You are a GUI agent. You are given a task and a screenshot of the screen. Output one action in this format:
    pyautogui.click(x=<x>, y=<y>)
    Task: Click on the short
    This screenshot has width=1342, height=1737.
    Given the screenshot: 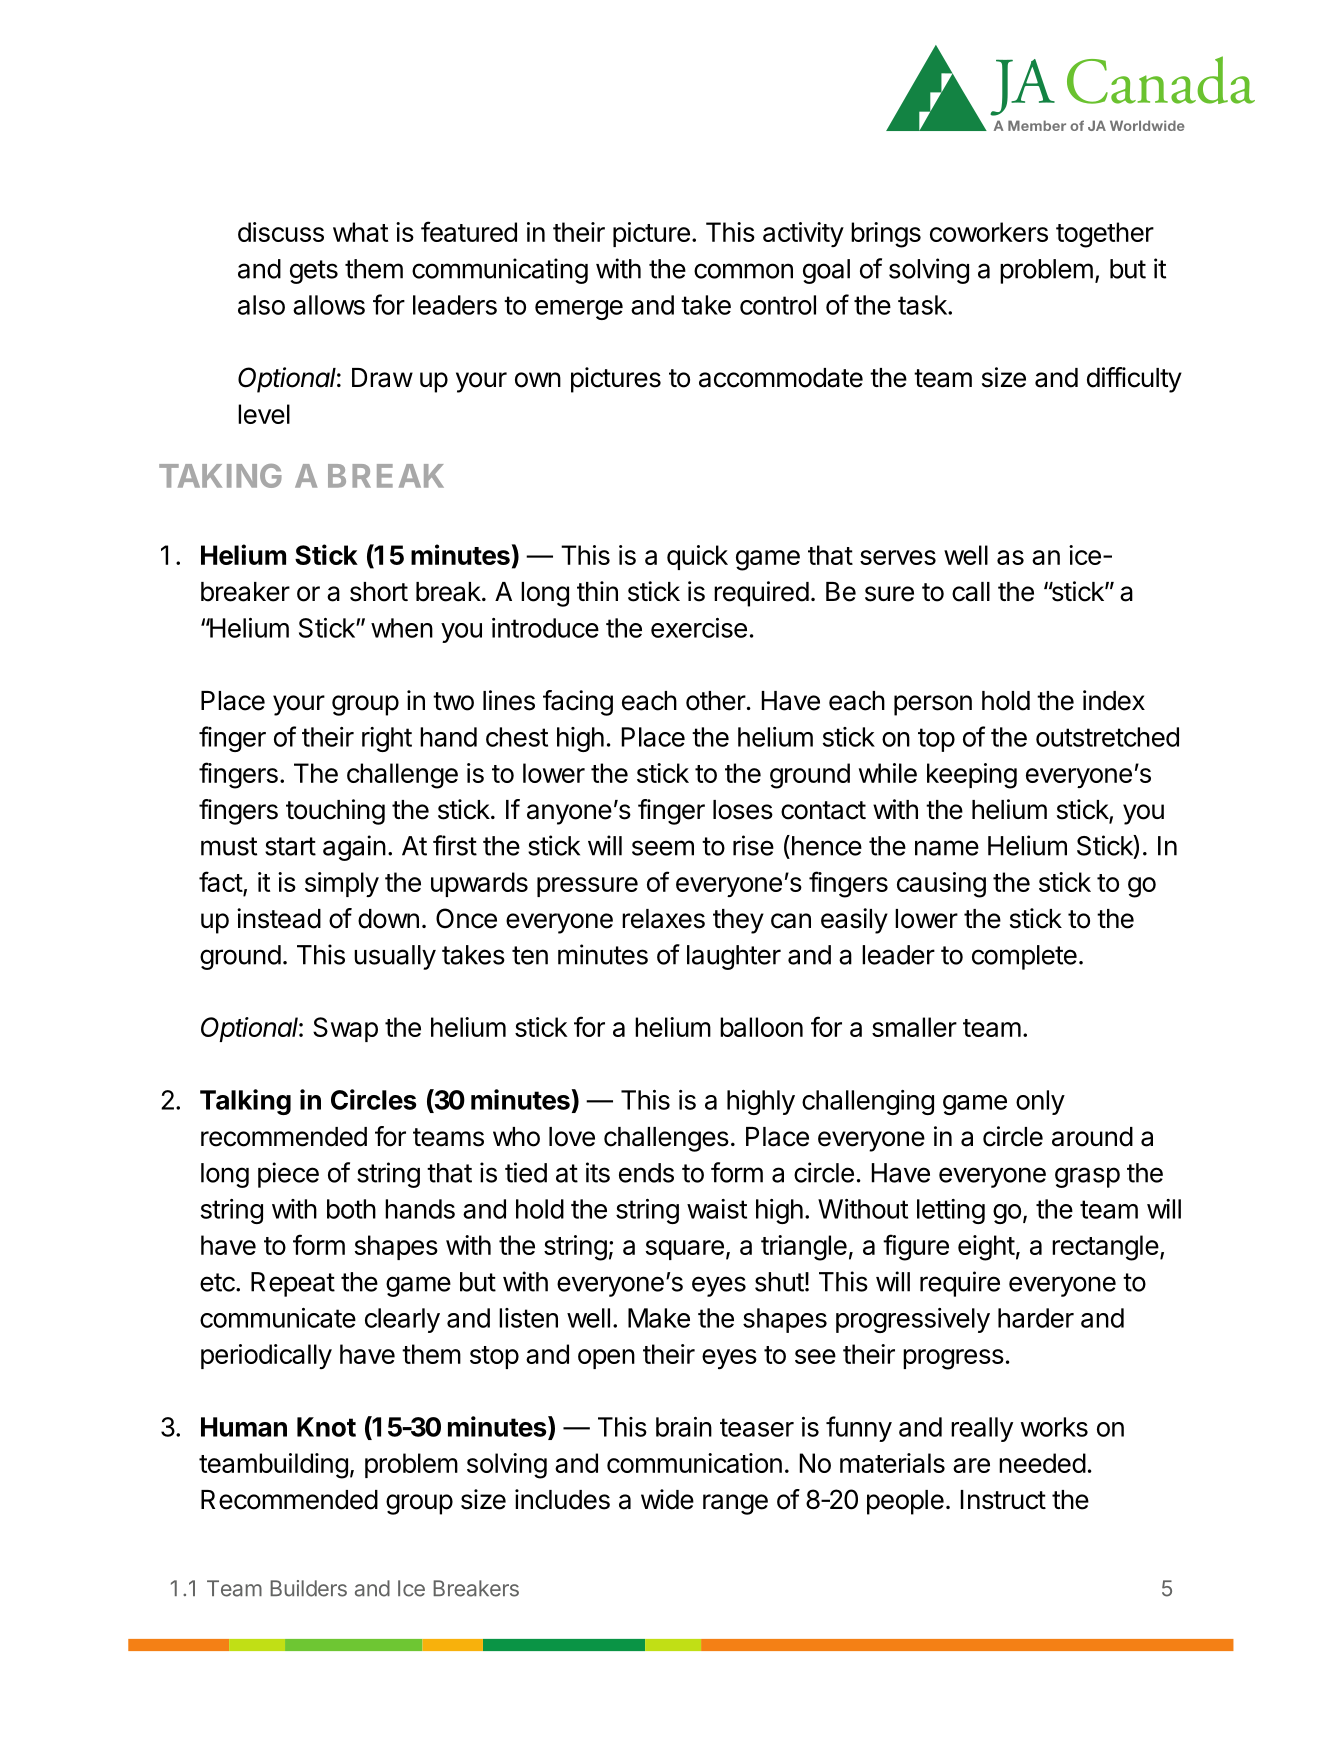 What is the action you would take?
    pyautogui.click(x=379, y=592)
